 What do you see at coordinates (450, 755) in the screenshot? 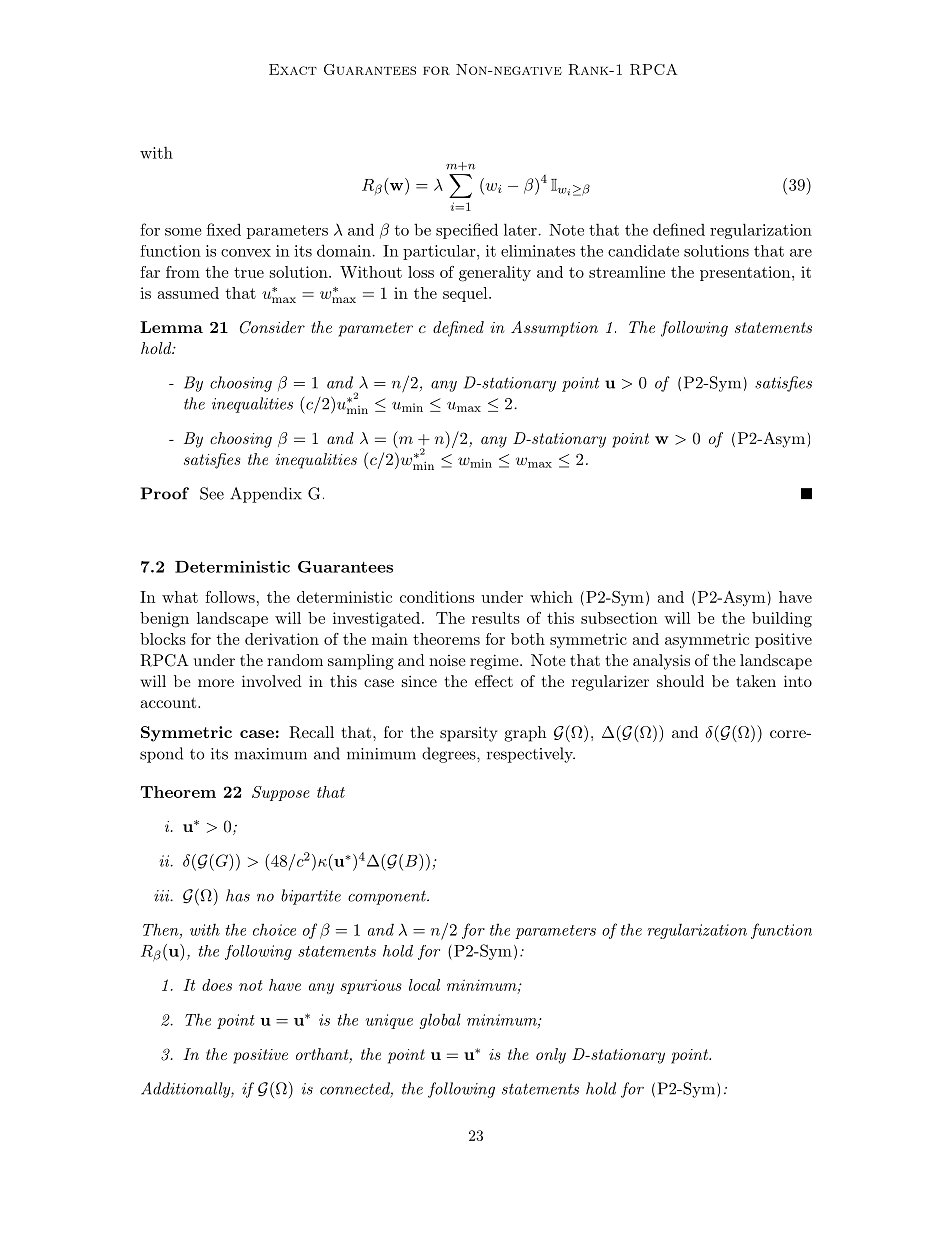
I see `degrees` at bounding box center [450, 755].
